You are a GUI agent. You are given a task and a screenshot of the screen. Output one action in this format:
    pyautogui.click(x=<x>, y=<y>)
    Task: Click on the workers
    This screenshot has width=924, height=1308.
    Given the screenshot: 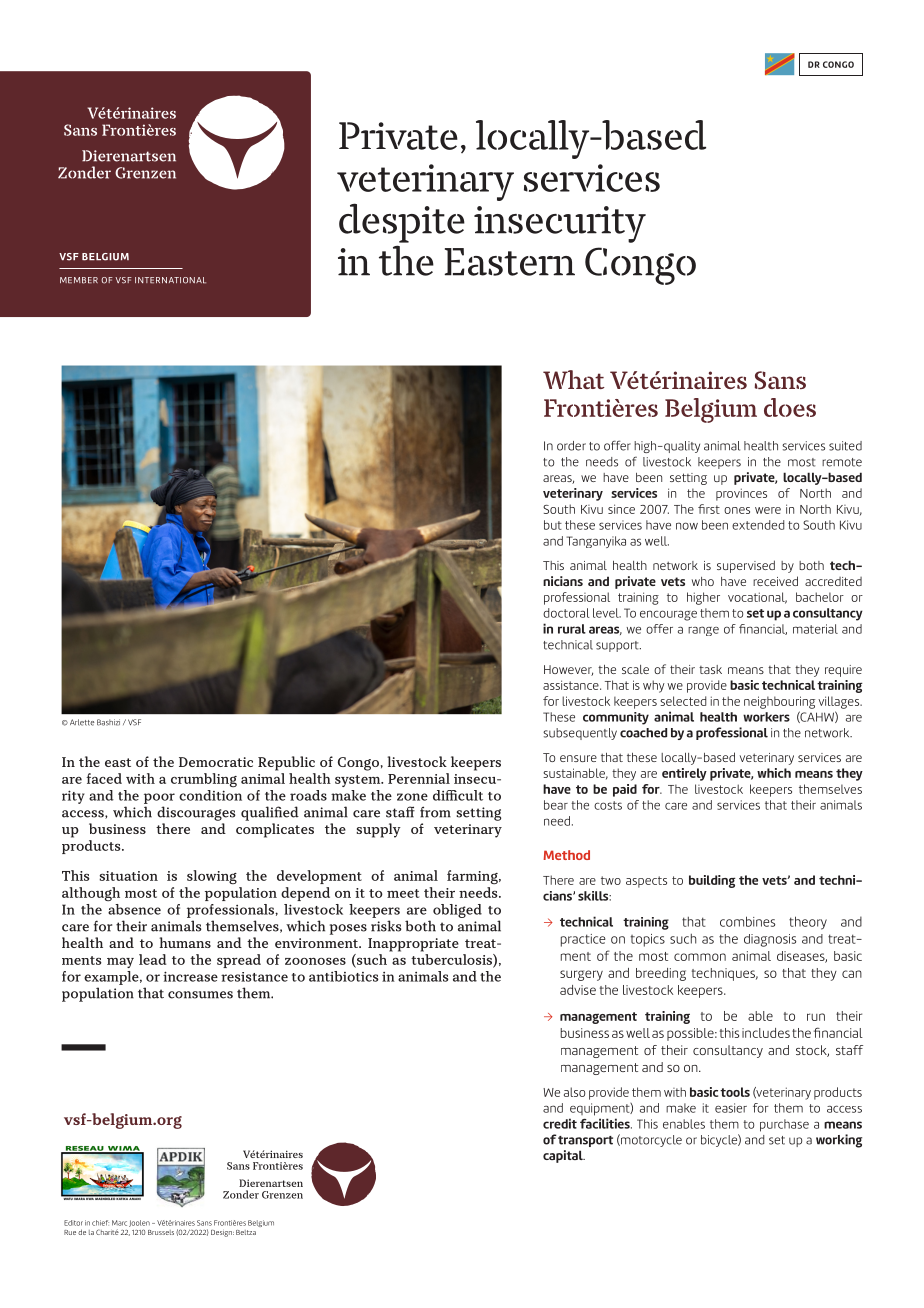 What is the action you would take?
    pyautogui.click(x=766, y=717)
